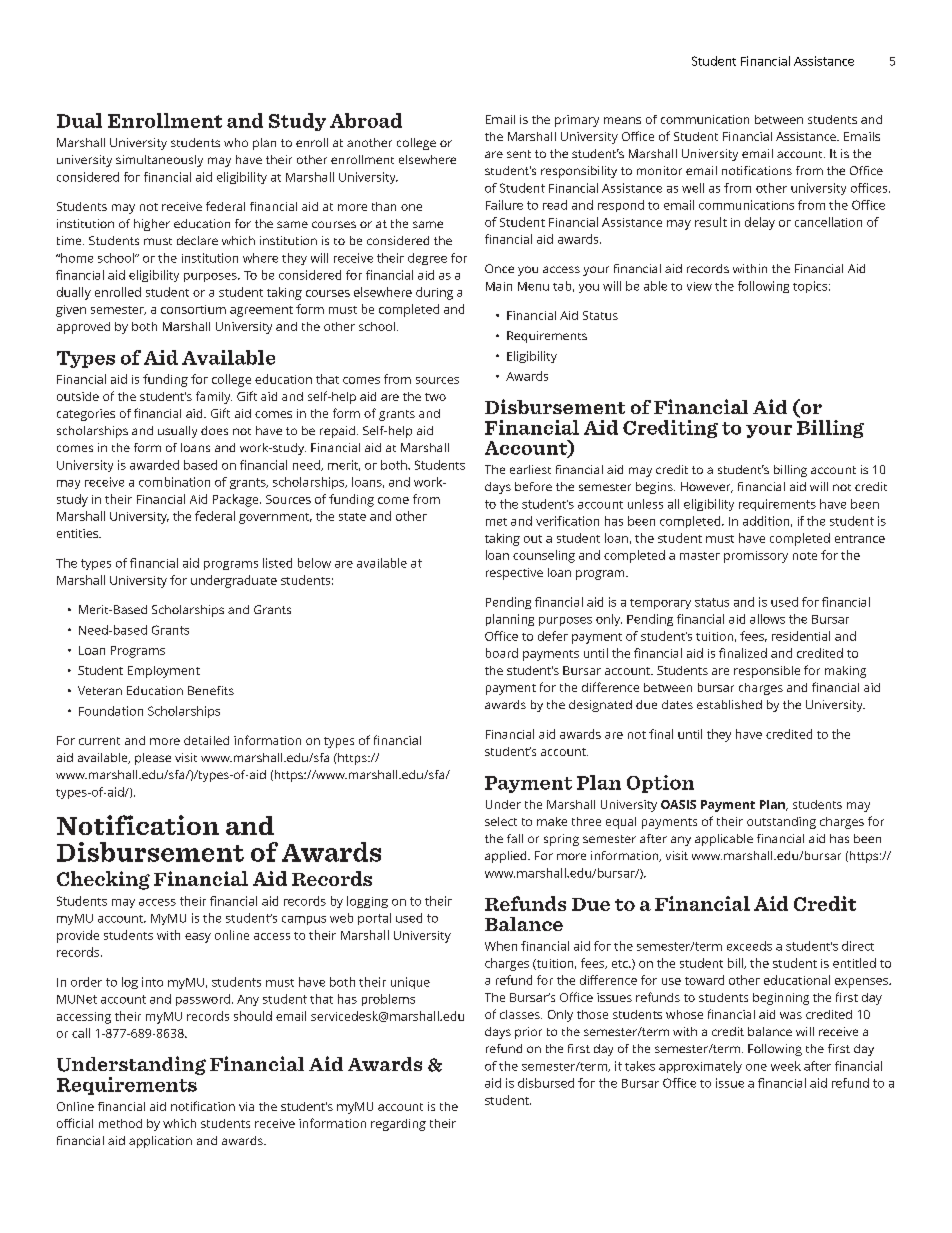  Describe the element at coordinates (519, 154) in the screenshot. I see `sent` at that location.
